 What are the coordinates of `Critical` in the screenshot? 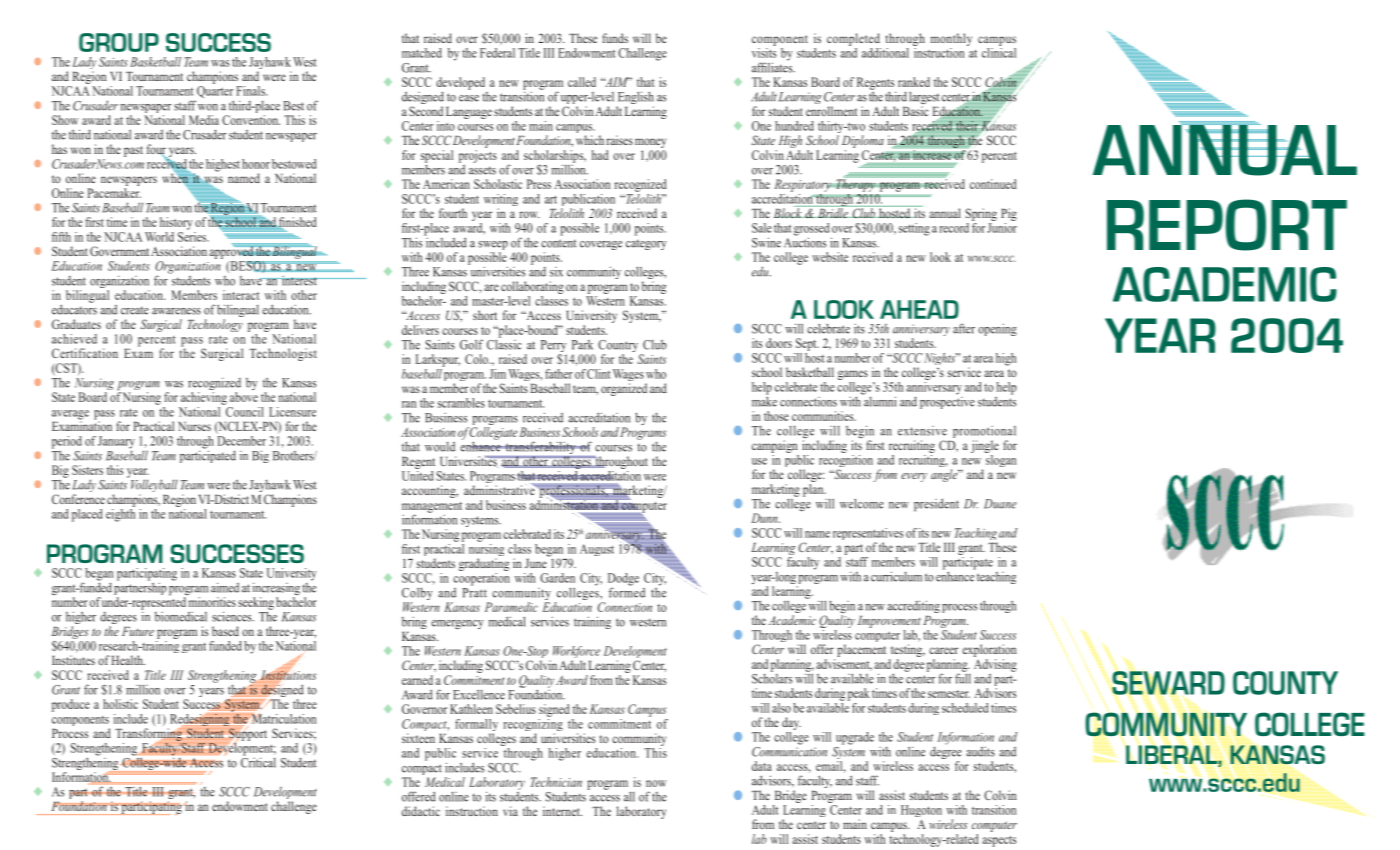 It's located at (258, 761).
